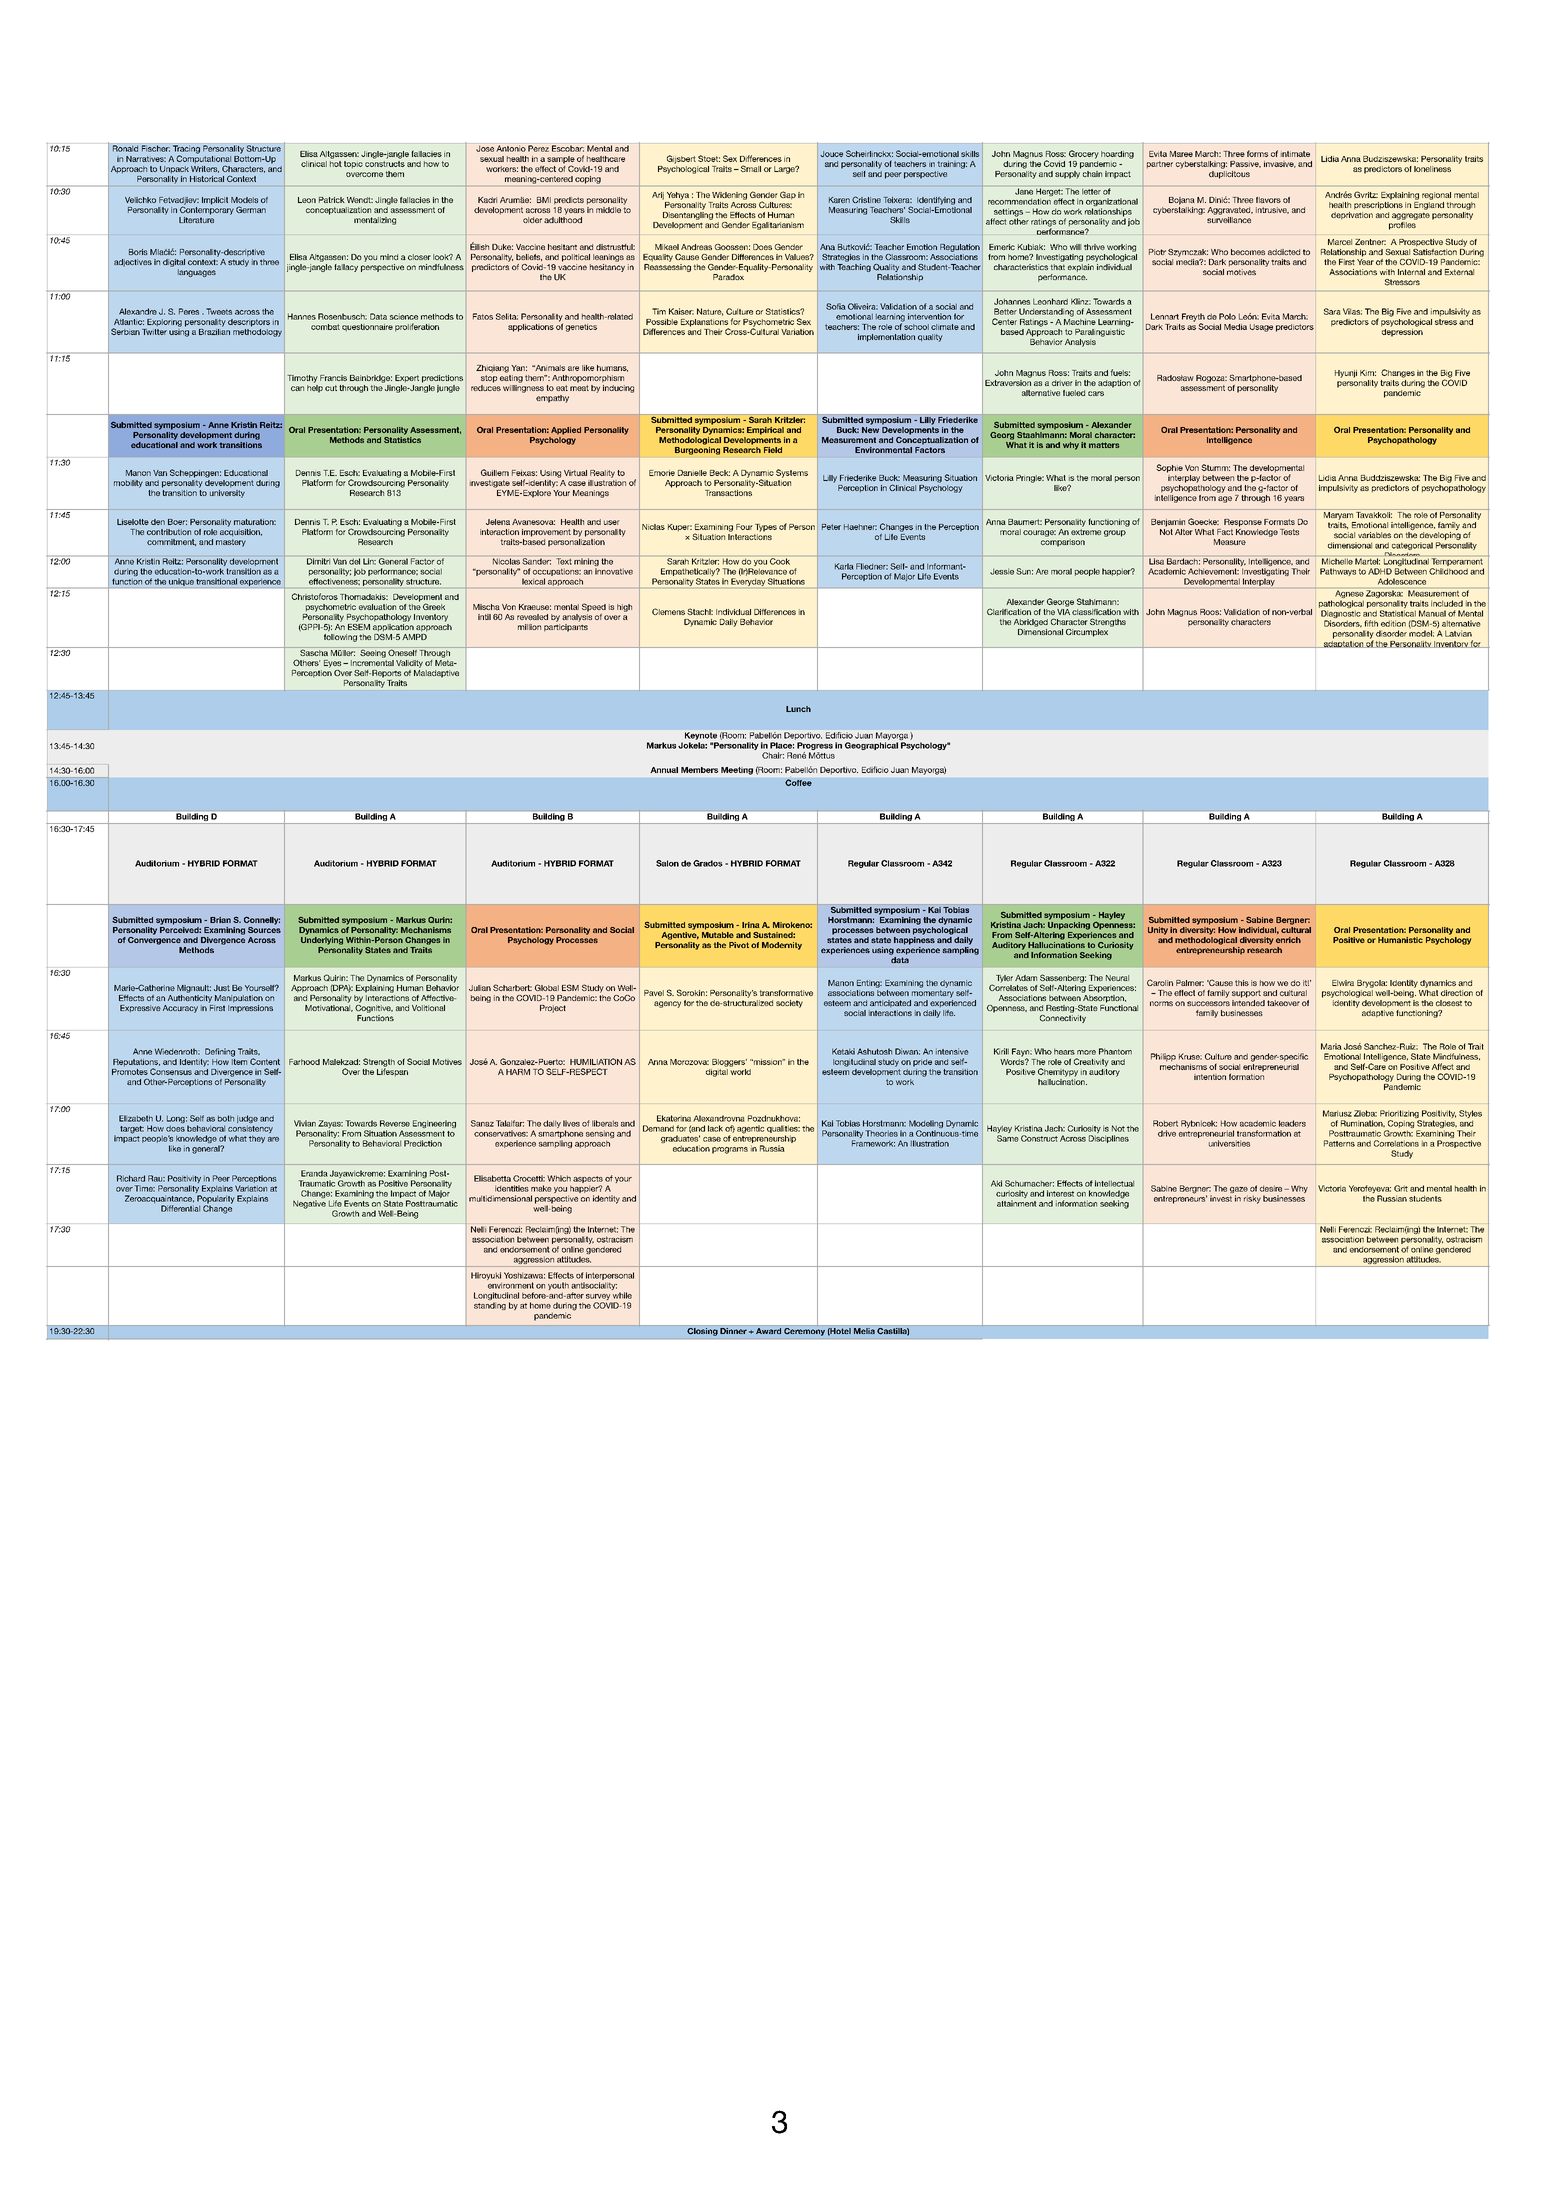 This screenshot has height=2207, width=1560. I want to click on risky, so click(1252, 1199).
